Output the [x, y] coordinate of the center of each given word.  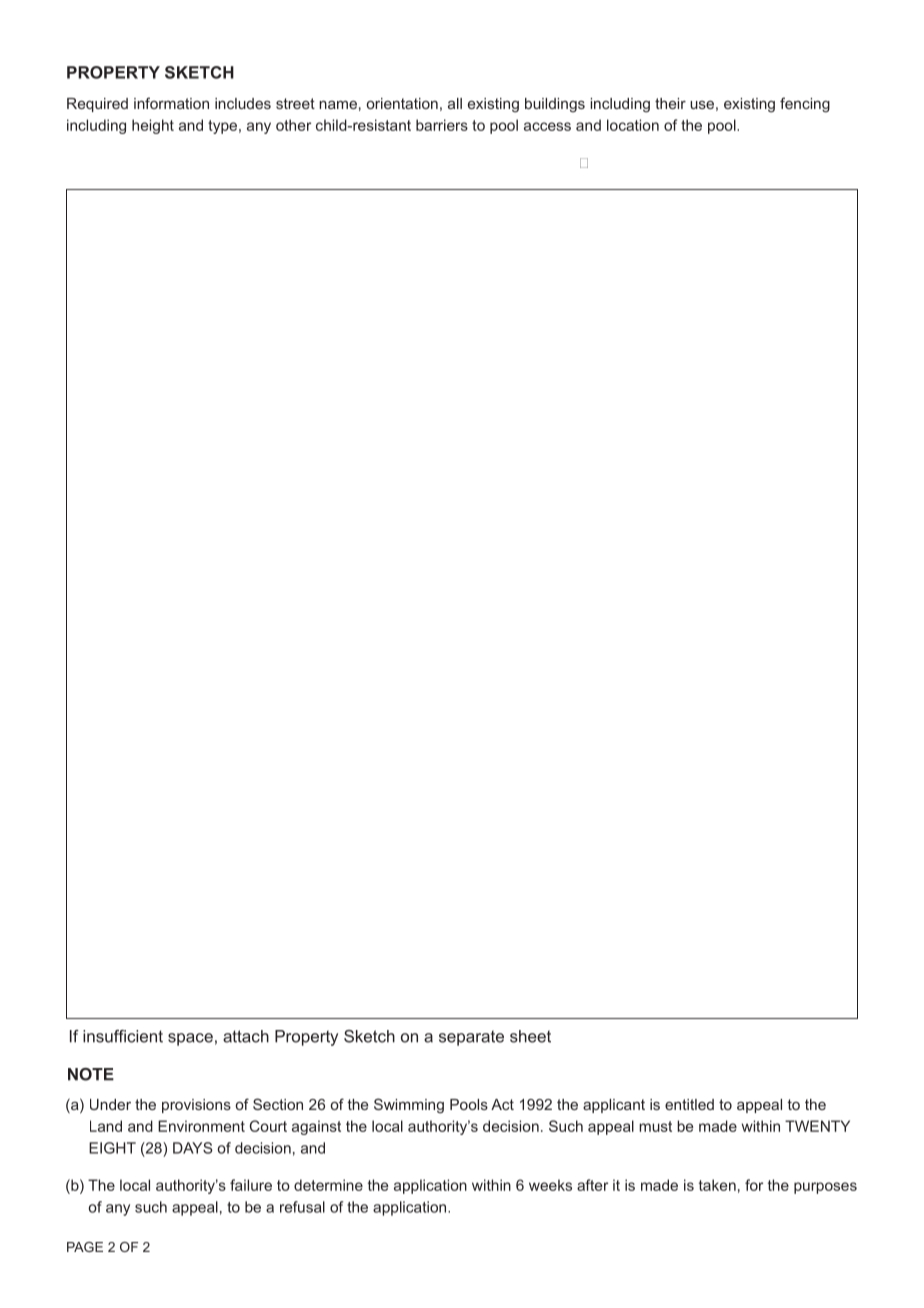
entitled [689, 1104]
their [670, 103]
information [171, 103]
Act [502, 1104]
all [455, 103]
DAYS [193, 1148]
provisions [196, 1106]
